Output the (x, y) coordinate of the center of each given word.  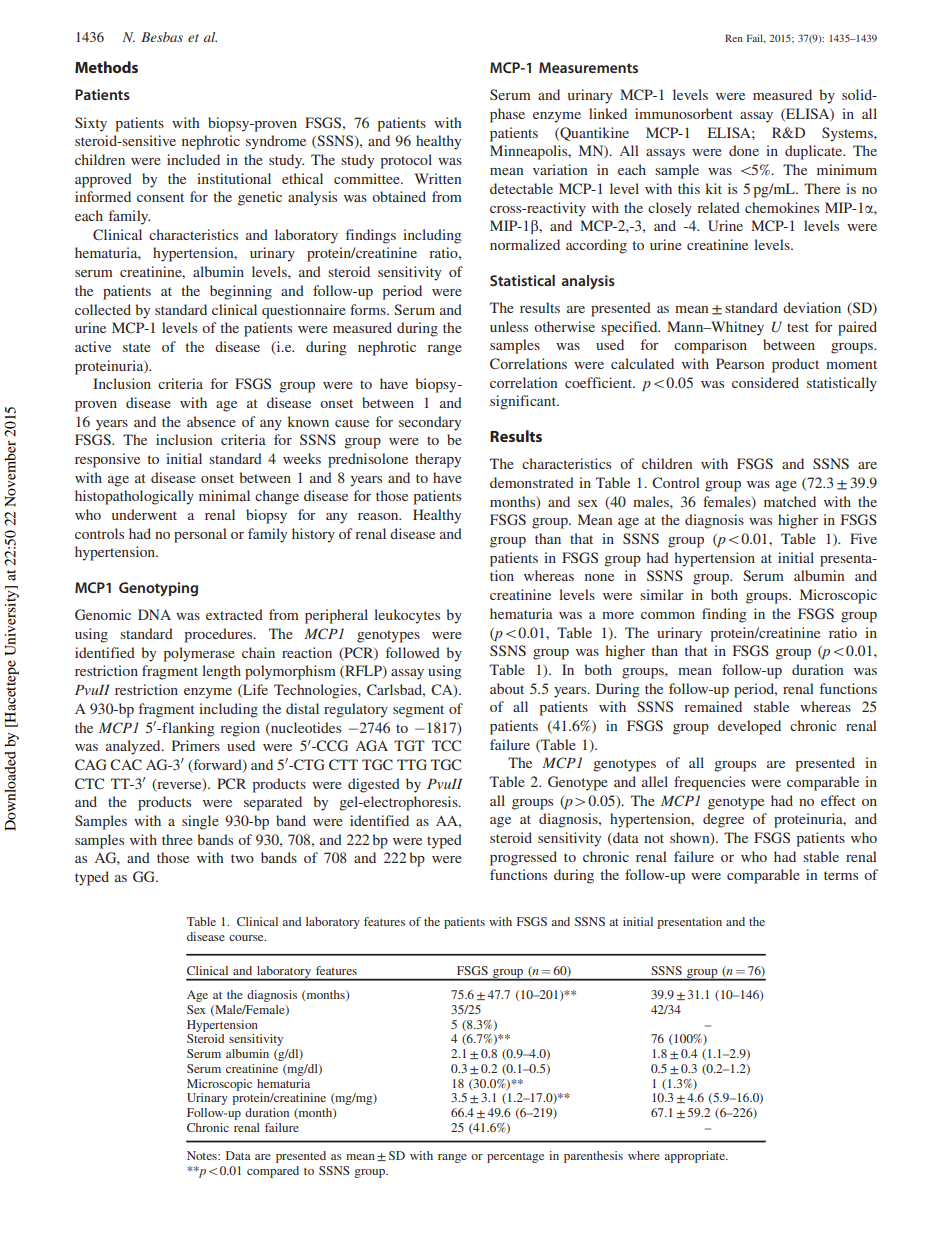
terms (841, 875)
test (798, 327)
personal (200, 535)
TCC (446, 745)
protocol (406, 161)
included (193, 159)
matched (790, 501)
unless (509, 326)
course (247, 938)
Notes (203, 1155)
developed (749, 727)
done (744, 150)
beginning (241, 292)
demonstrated (532, 482)
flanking (187, 729)
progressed (523, 858)
